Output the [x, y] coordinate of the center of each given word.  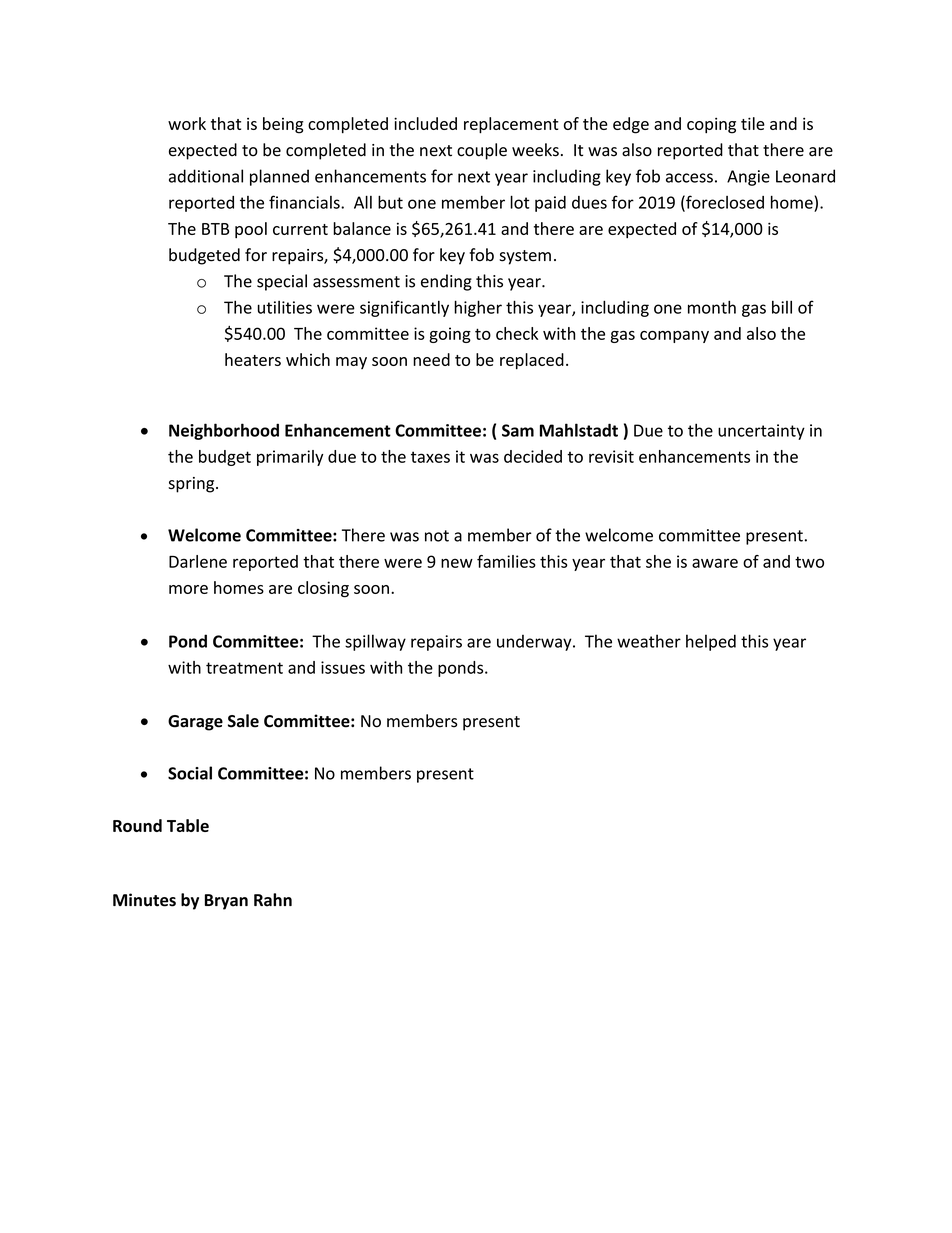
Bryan [226, 902]
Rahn [273, 900]
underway [535, 643]
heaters [253, 359]
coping [711, 125]
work [187, 123]
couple [482, 151]
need [431, 359]
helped [711, 642]
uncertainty [761, 432]
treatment [244, 668]
